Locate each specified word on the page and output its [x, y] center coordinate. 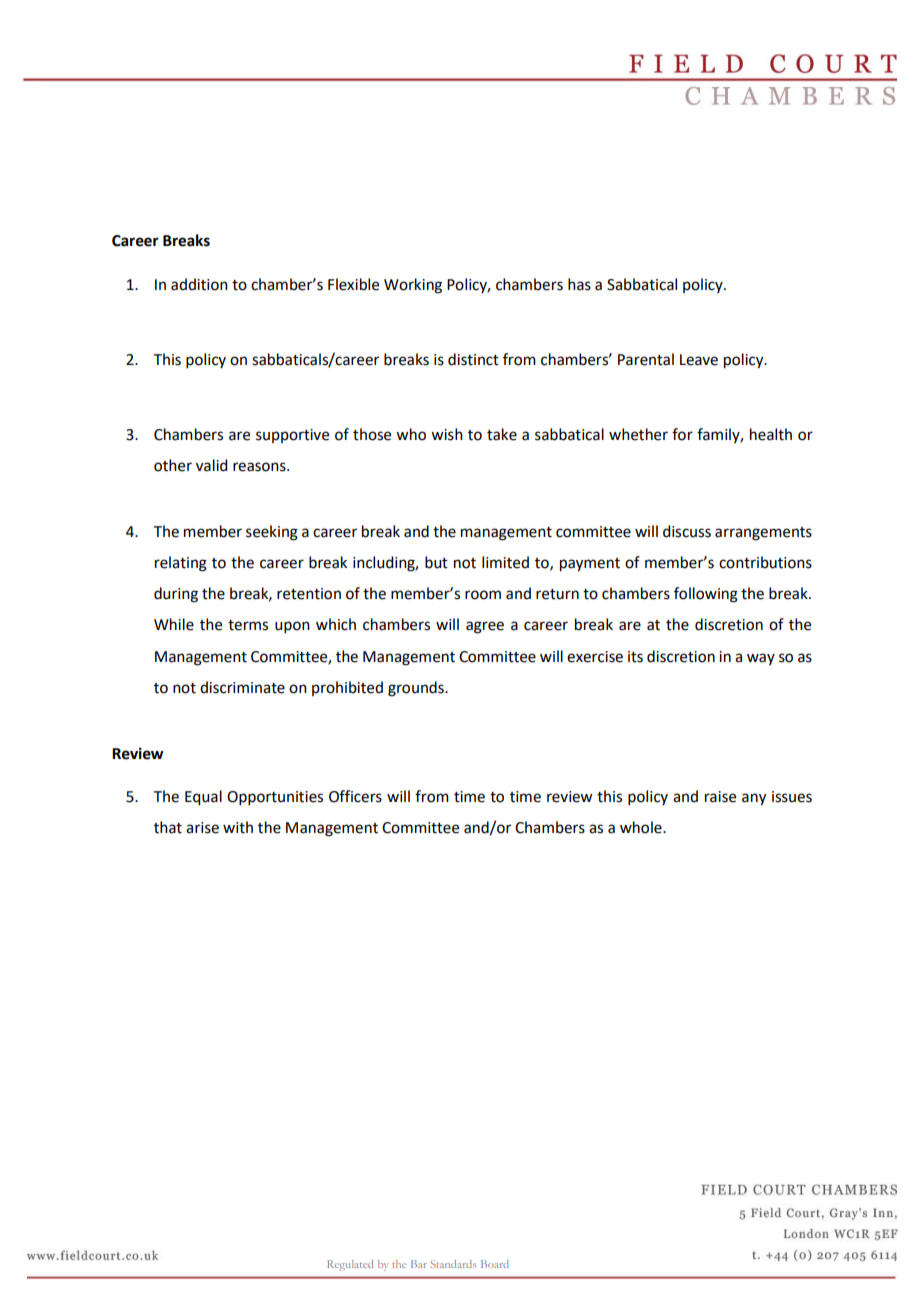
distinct [473, 359]
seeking [272, 533]
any [754, 799]
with [238, 827]
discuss [687, 531]
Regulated [350, 1265]
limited [505, 562]
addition [199, 284]
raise [720, 797]
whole [642, 827]
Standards [453, 1264]
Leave [699, 360]
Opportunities [275, 798]
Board [495, 1264]
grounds [417, 689]
